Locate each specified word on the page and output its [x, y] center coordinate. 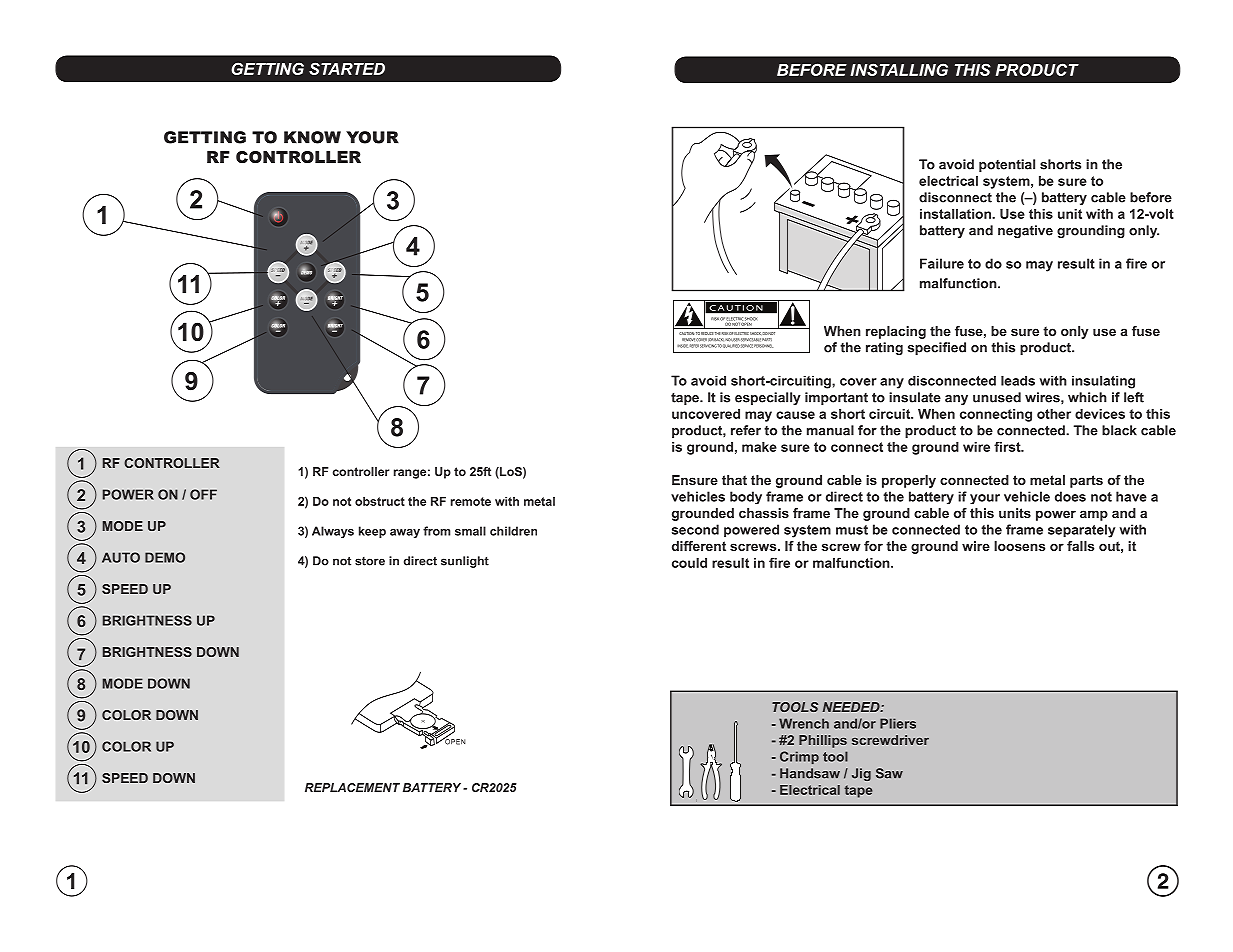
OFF [203, 494]
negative [1025, 231]
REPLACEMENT [352, 787]
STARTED [347, 68]
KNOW [312, 137]
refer [746, 430]
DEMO [165, 557]
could [689, 563]
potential [1007, 165]
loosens [1019, 546]
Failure [942, 263]
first [1008, 446]
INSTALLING [899, 69]
